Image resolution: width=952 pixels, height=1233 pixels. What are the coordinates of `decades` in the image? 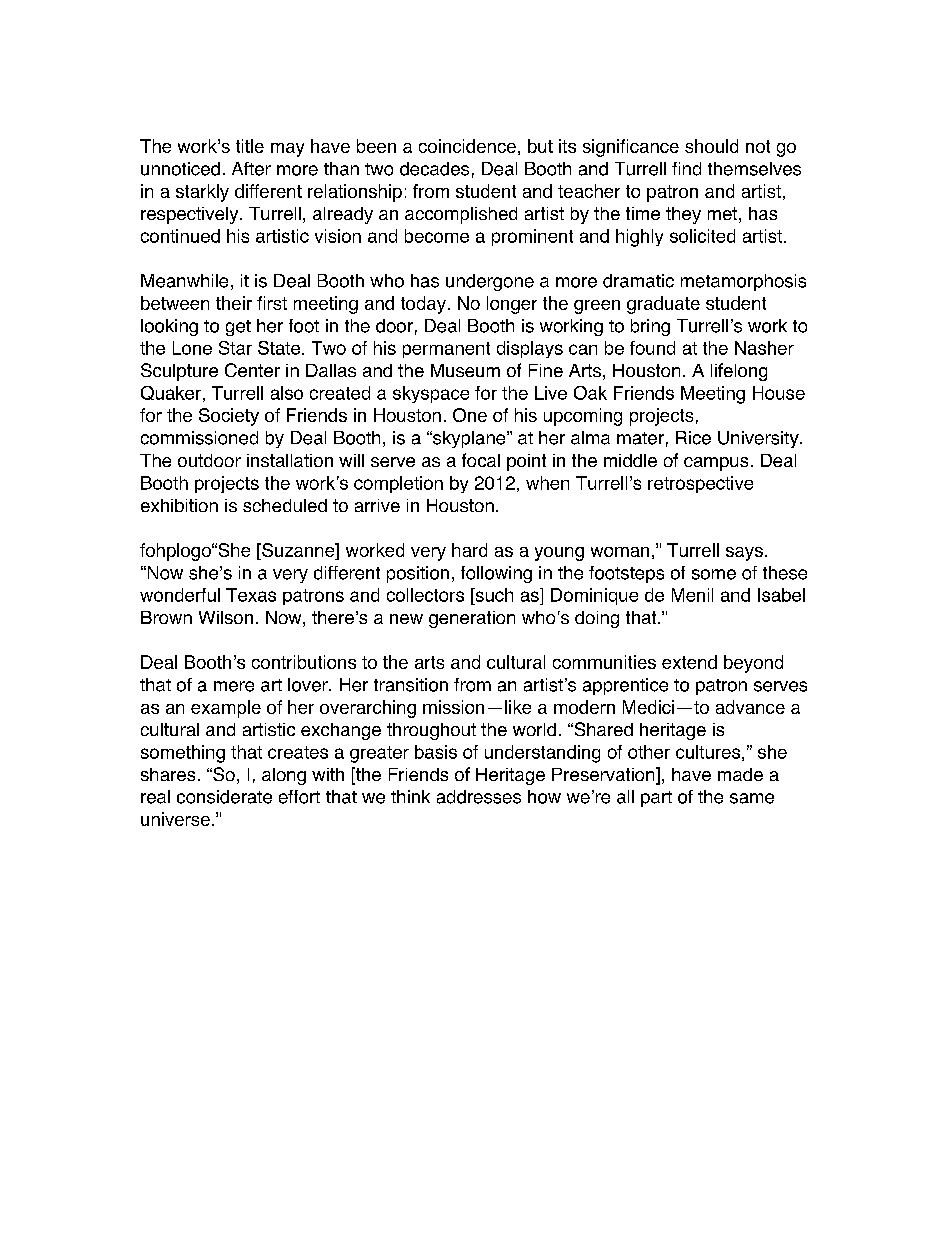 It's located at (434, 169).
